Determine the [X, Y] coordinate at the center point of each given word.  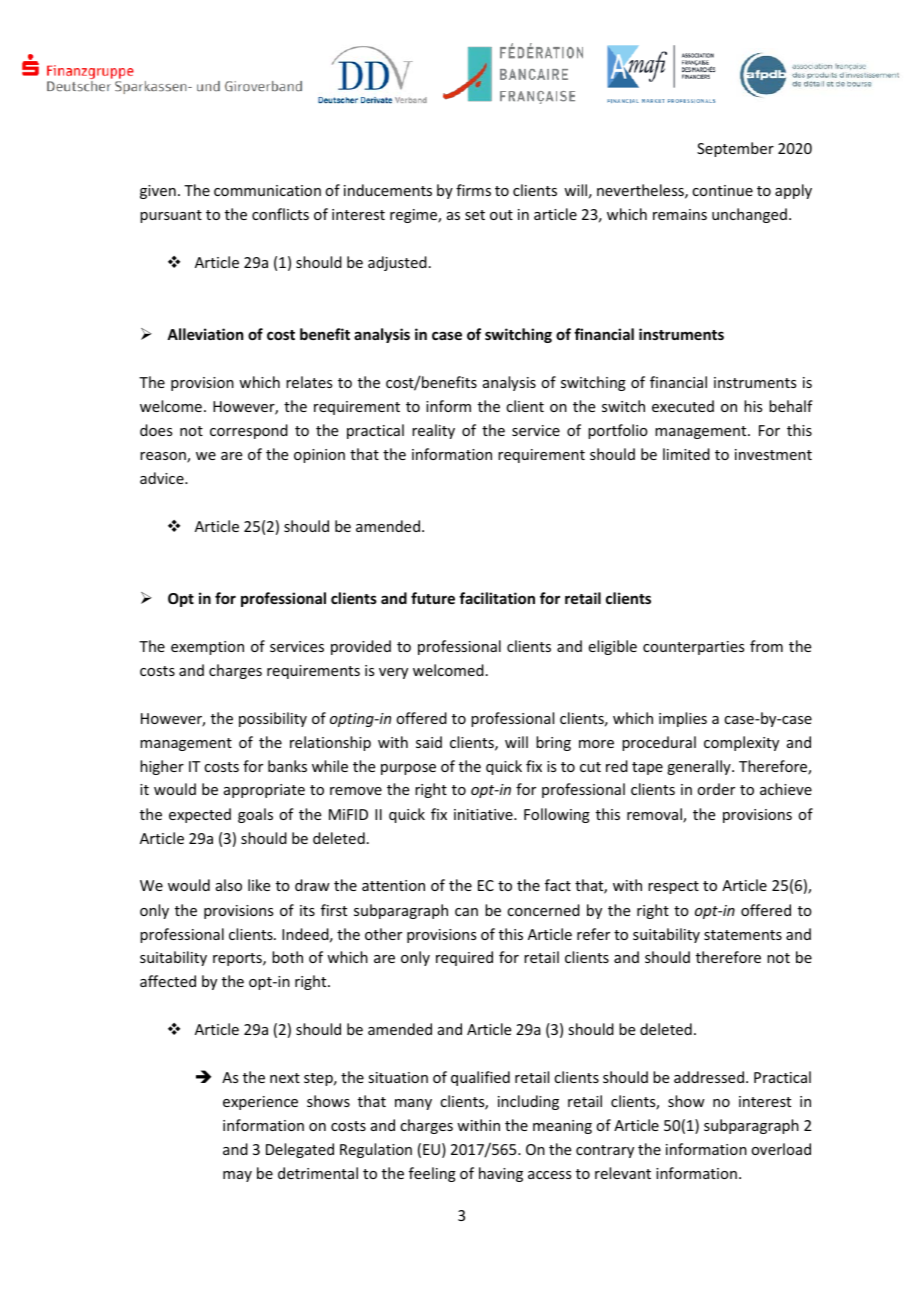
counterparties [693, 648]
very [393, 673]
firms [473, 190]
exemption [207, 648]
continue [722, 190]
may [237, 1176]
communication [267, 190]
